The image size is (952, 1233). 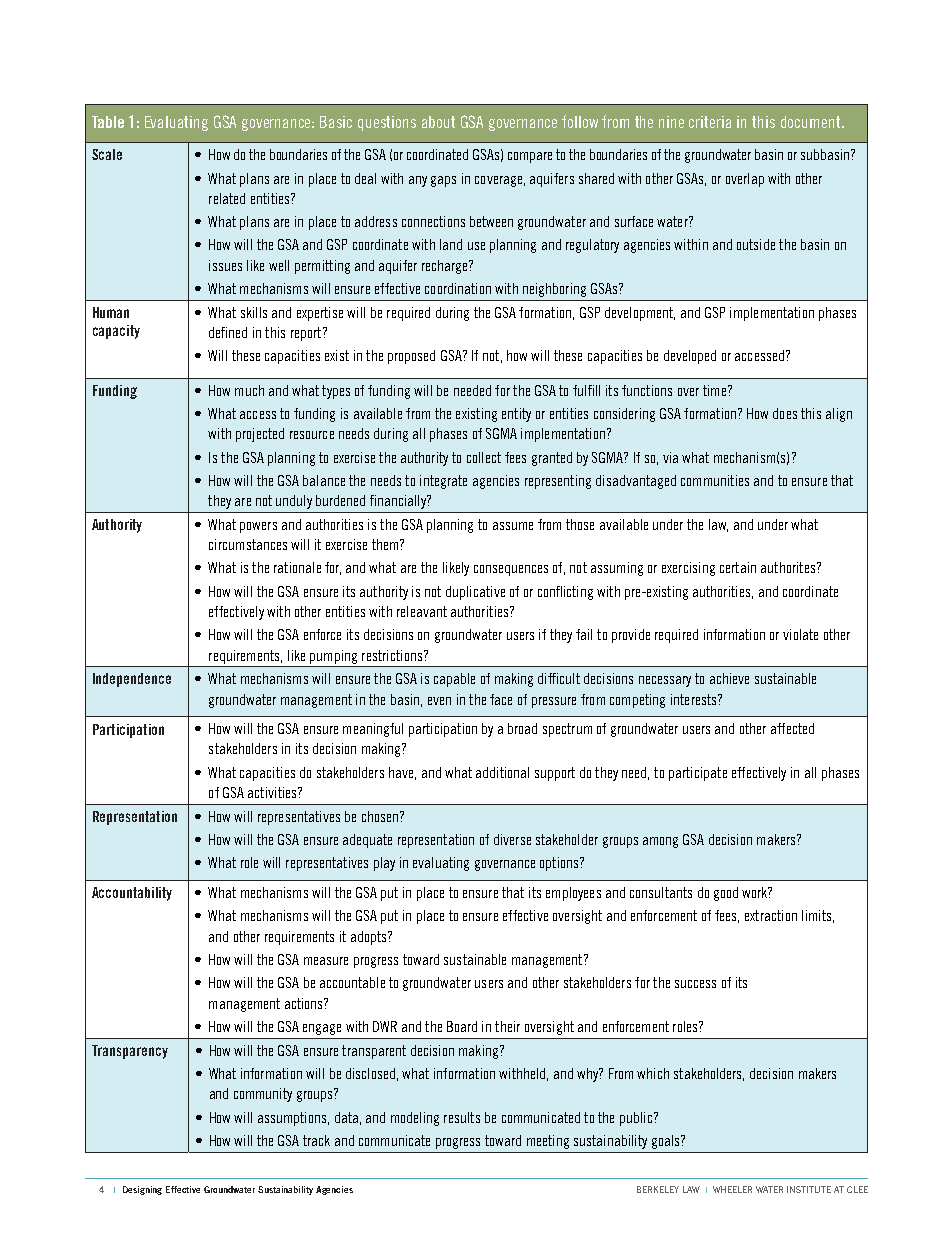 I want to click on achieve, so click(x=729, y=678).
